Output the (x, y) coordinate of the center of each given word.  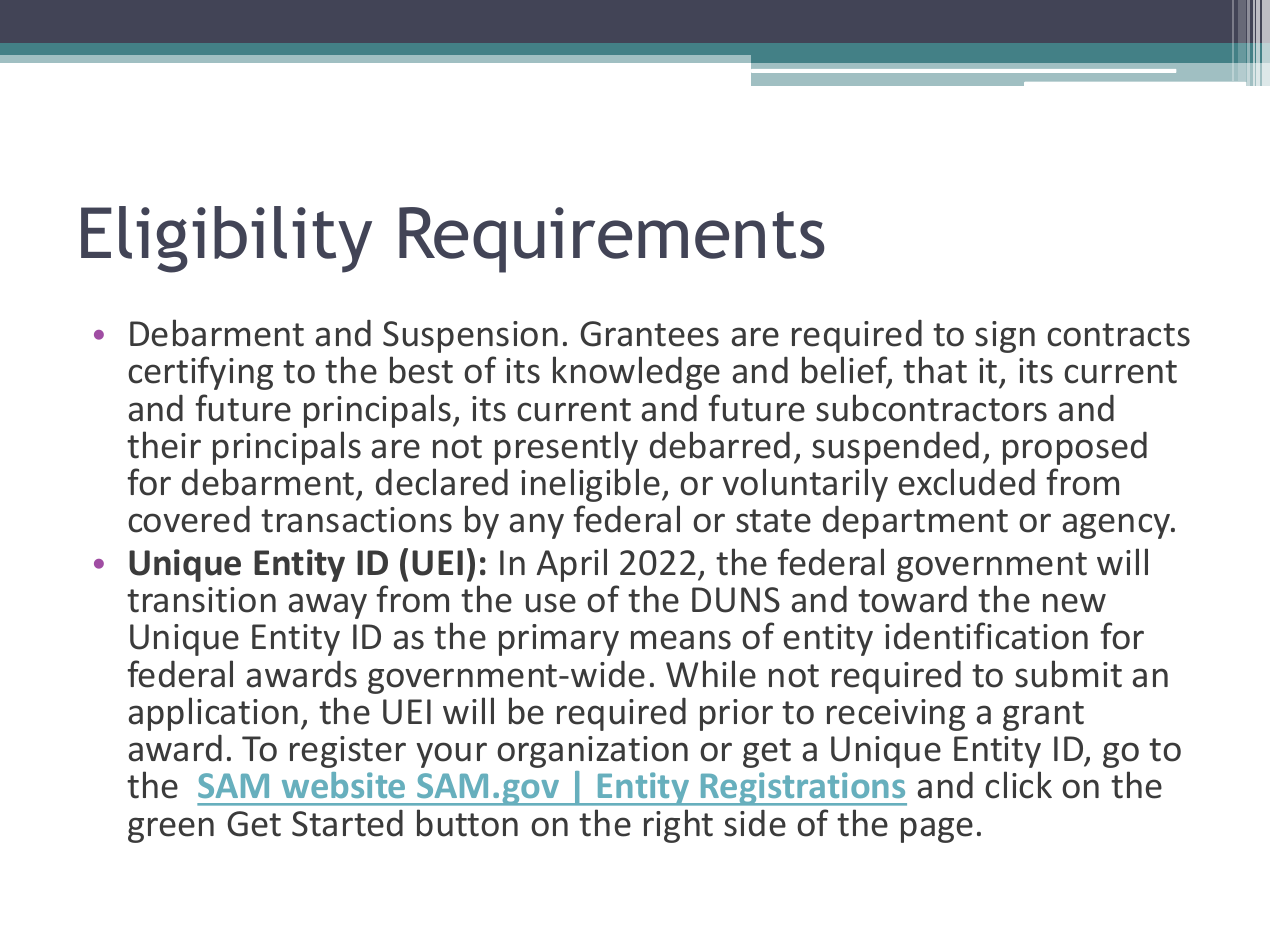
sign (1005, 337)
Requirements (612, 240)
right (678, 826)
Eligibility (226, 239)
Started (347, 823)
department (915, 522)
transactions (356, 520)
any (537, 526)
